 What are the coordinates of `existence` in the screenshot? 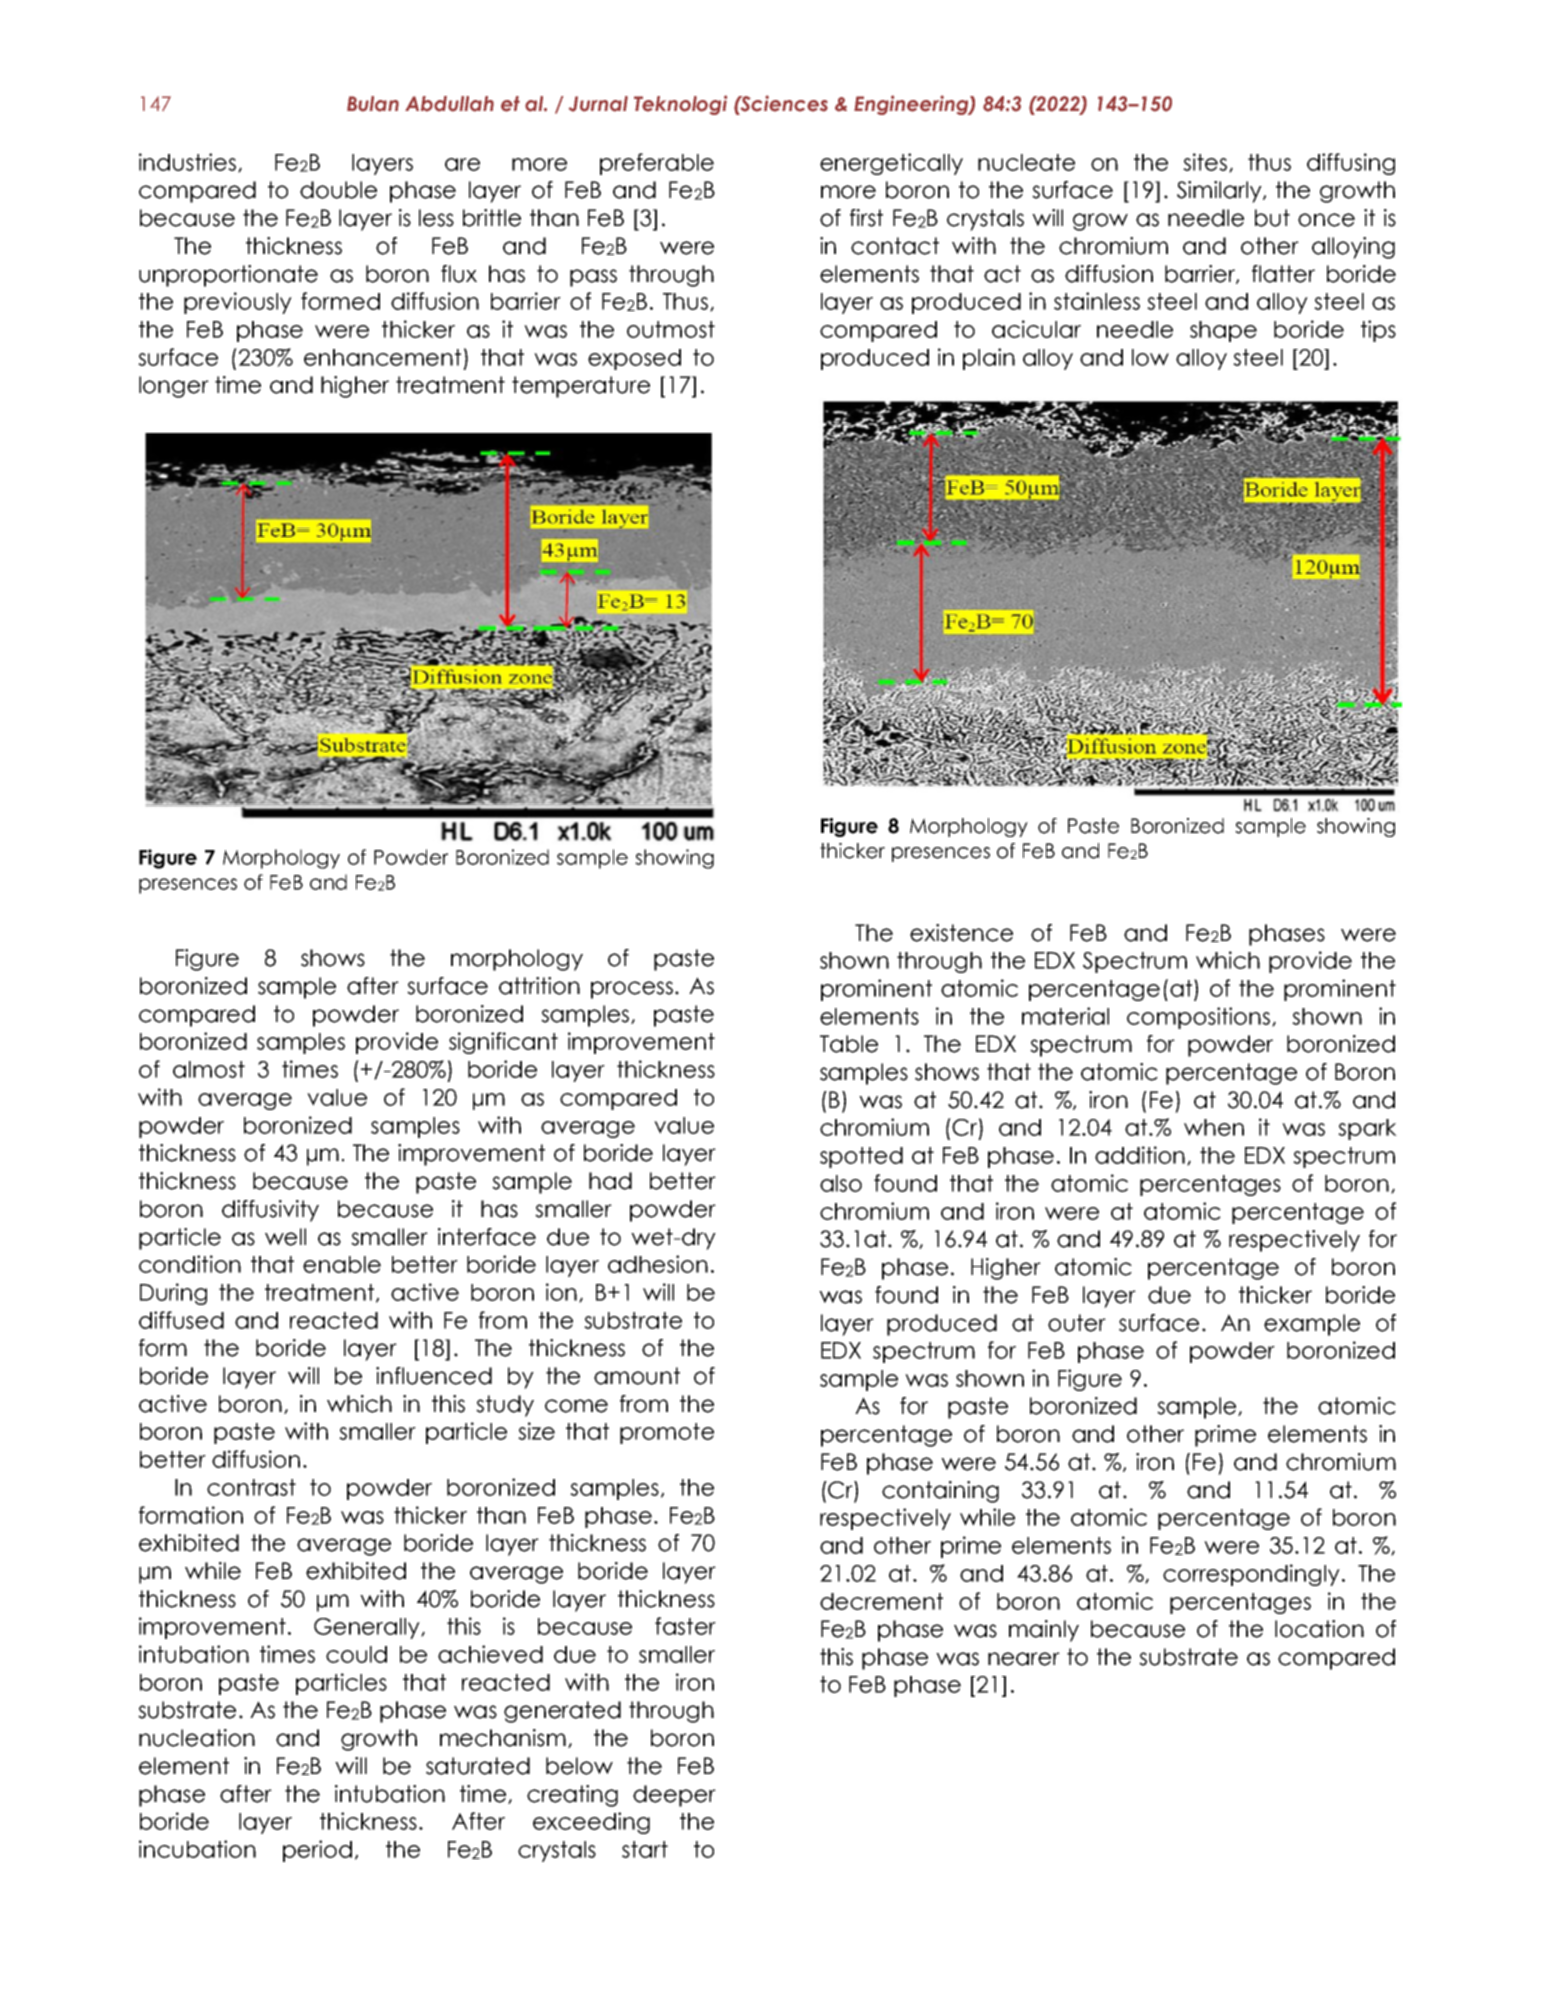 It's located at (961, 933).
